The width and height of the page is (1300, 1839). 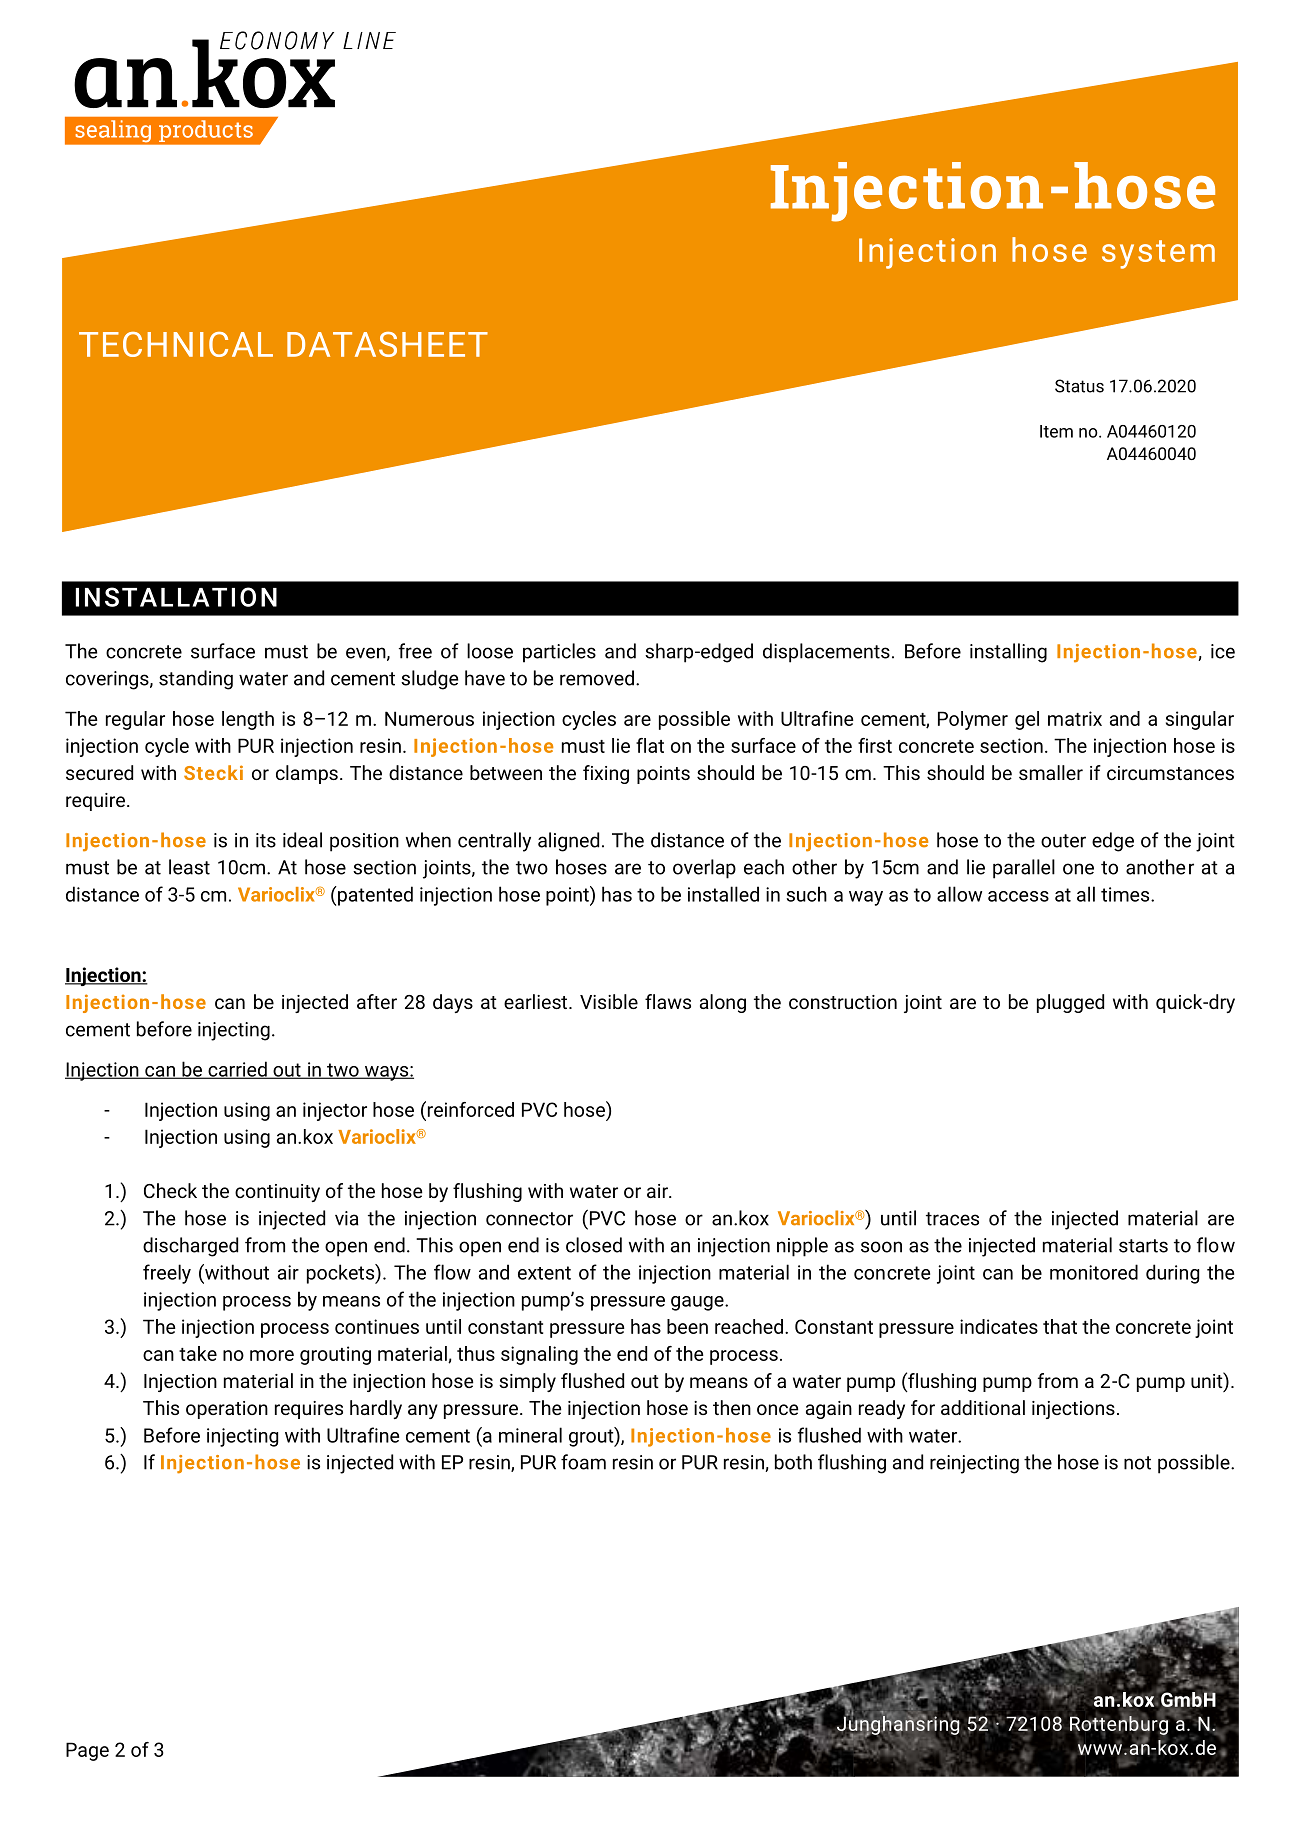 I want to click on flaws, so click(x=668, y=1001).
